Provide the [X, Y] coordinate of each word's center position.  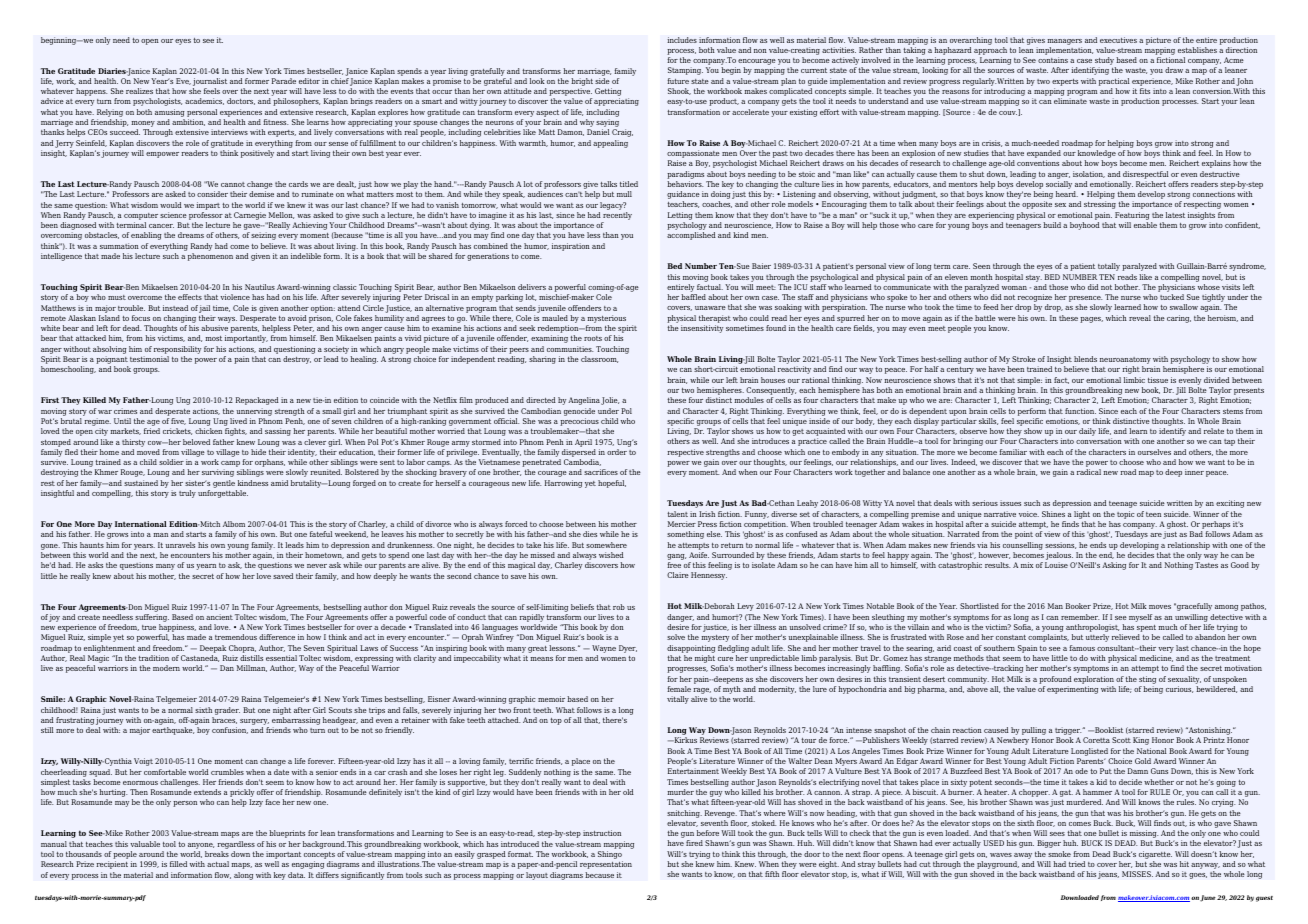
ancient [219, 617]
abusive [214, 328]
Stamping [685, 71]
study [1104, 62]
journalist [210, 83]
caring [1179, 319]
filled [178, 864]
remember [1080, 617]
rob [619, 607]
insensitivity [702, 329]
